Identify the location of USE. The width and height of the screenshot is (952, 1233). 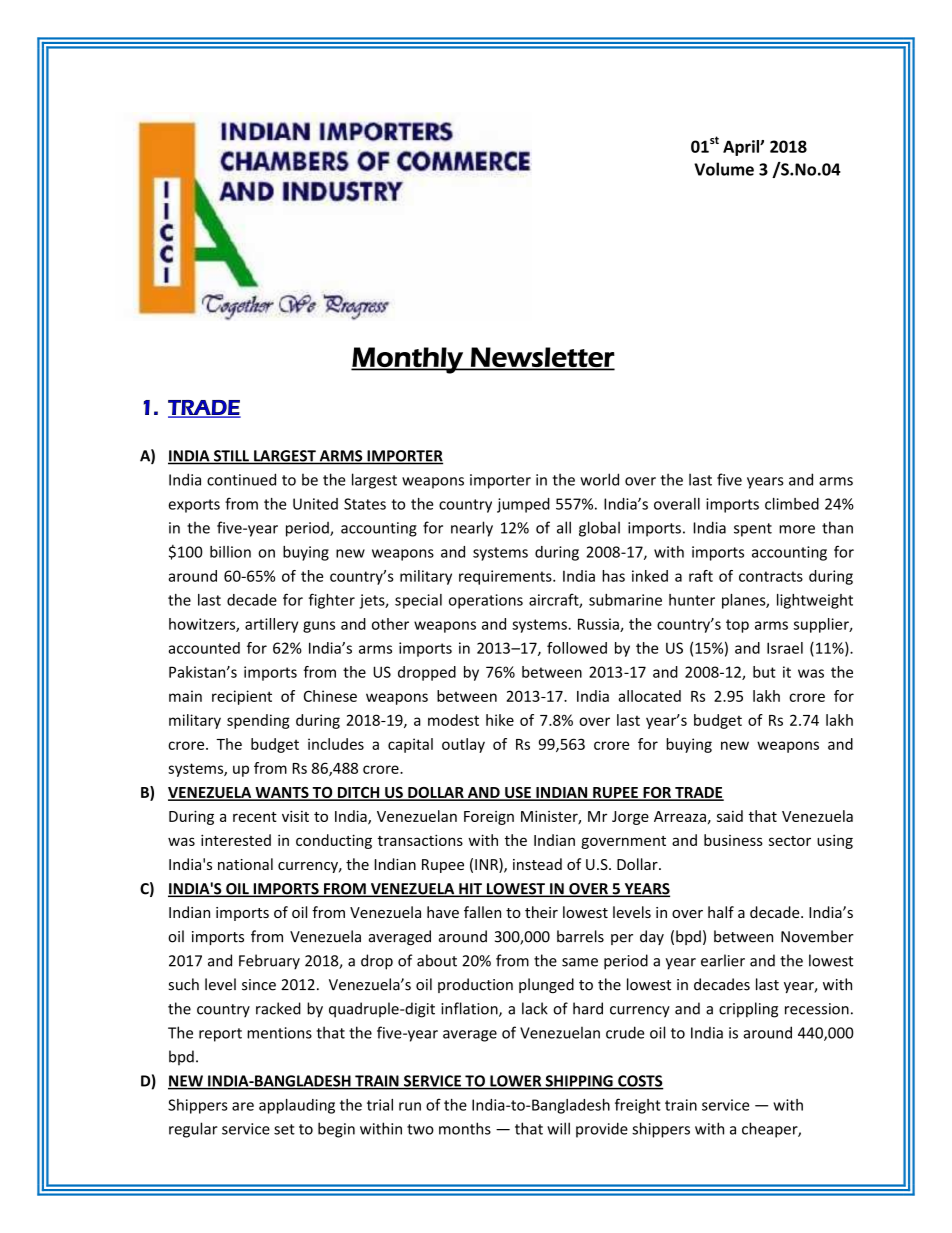
(518, 794).
